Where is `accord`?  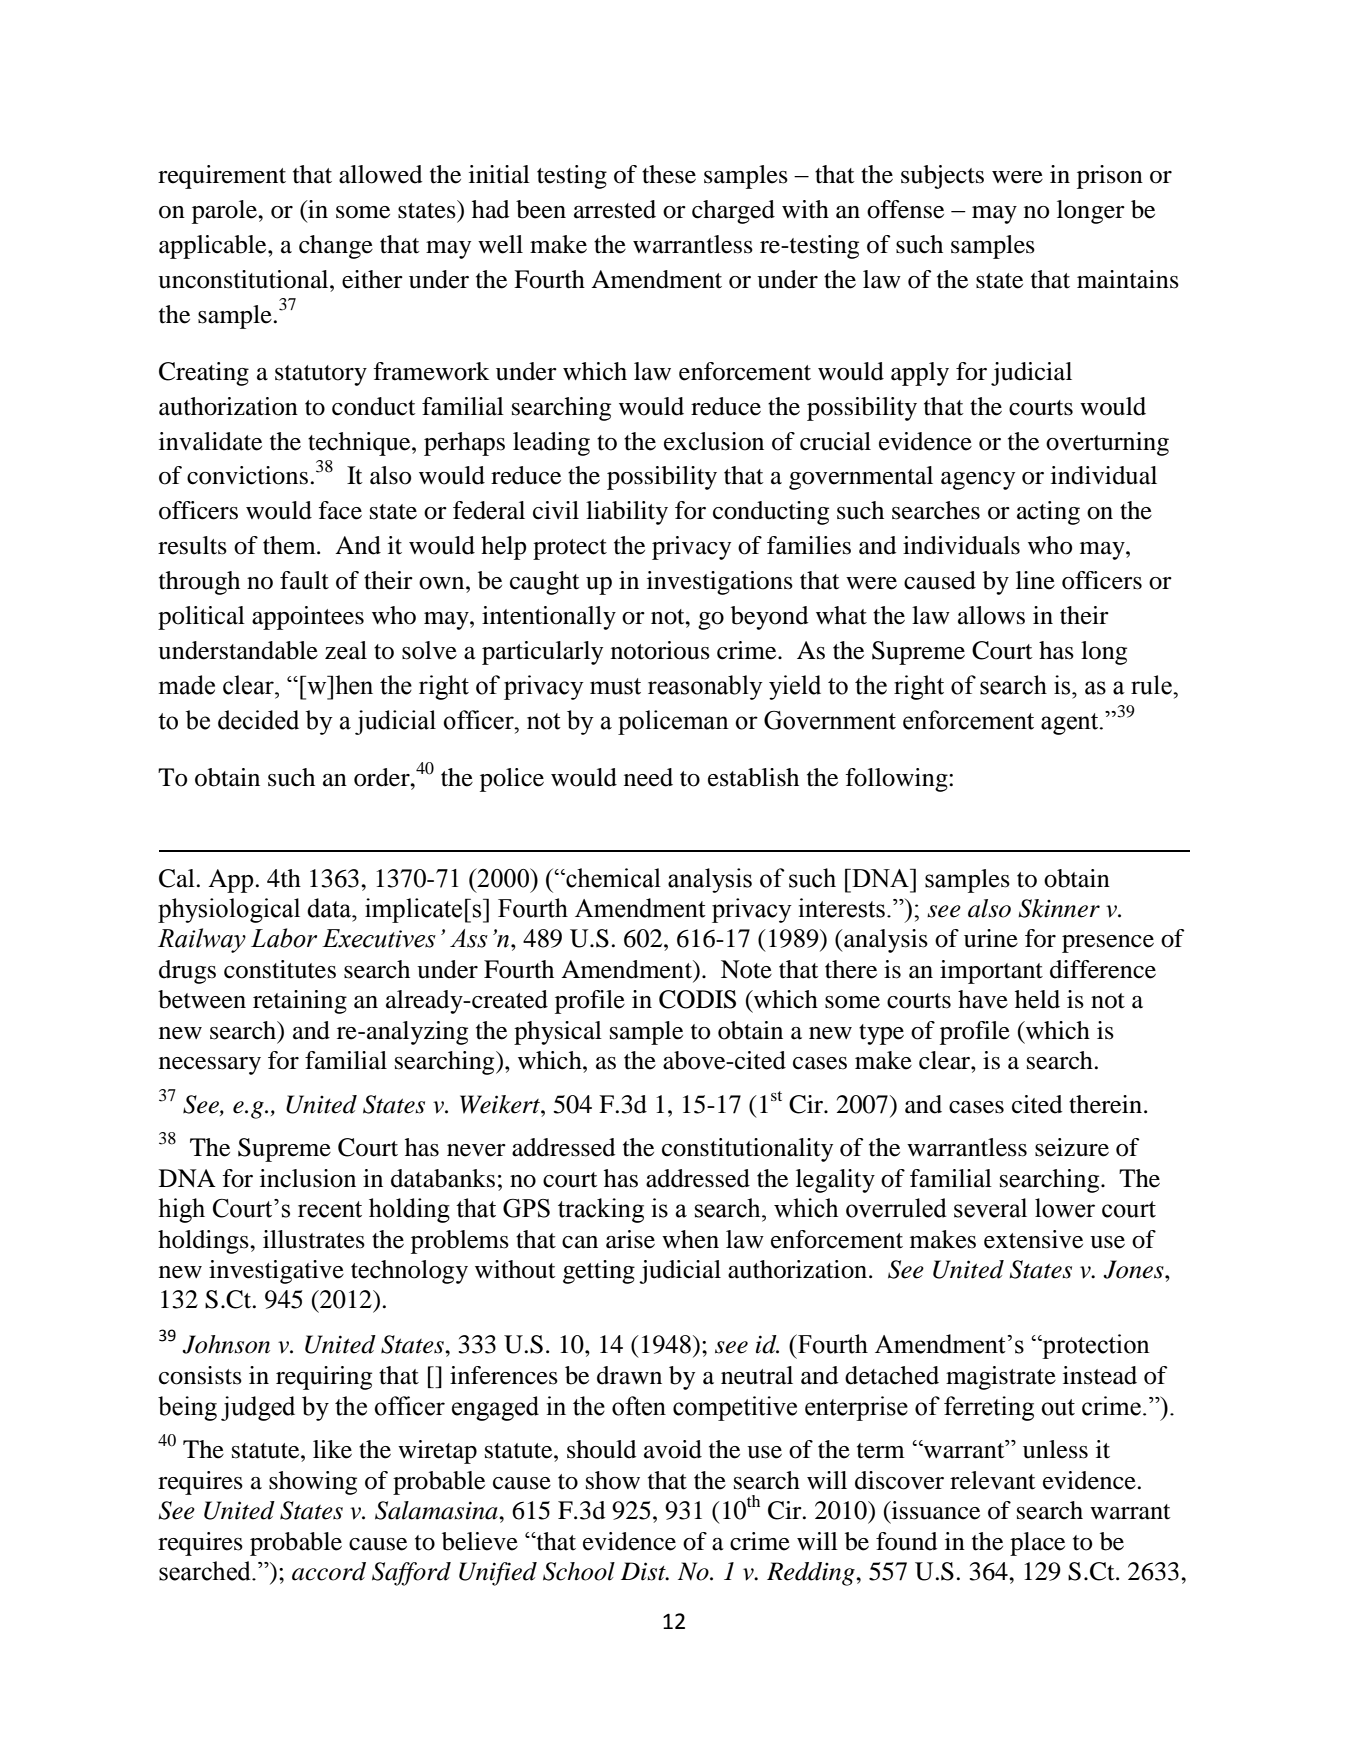
accord is located at coordinates (329, 1571).
